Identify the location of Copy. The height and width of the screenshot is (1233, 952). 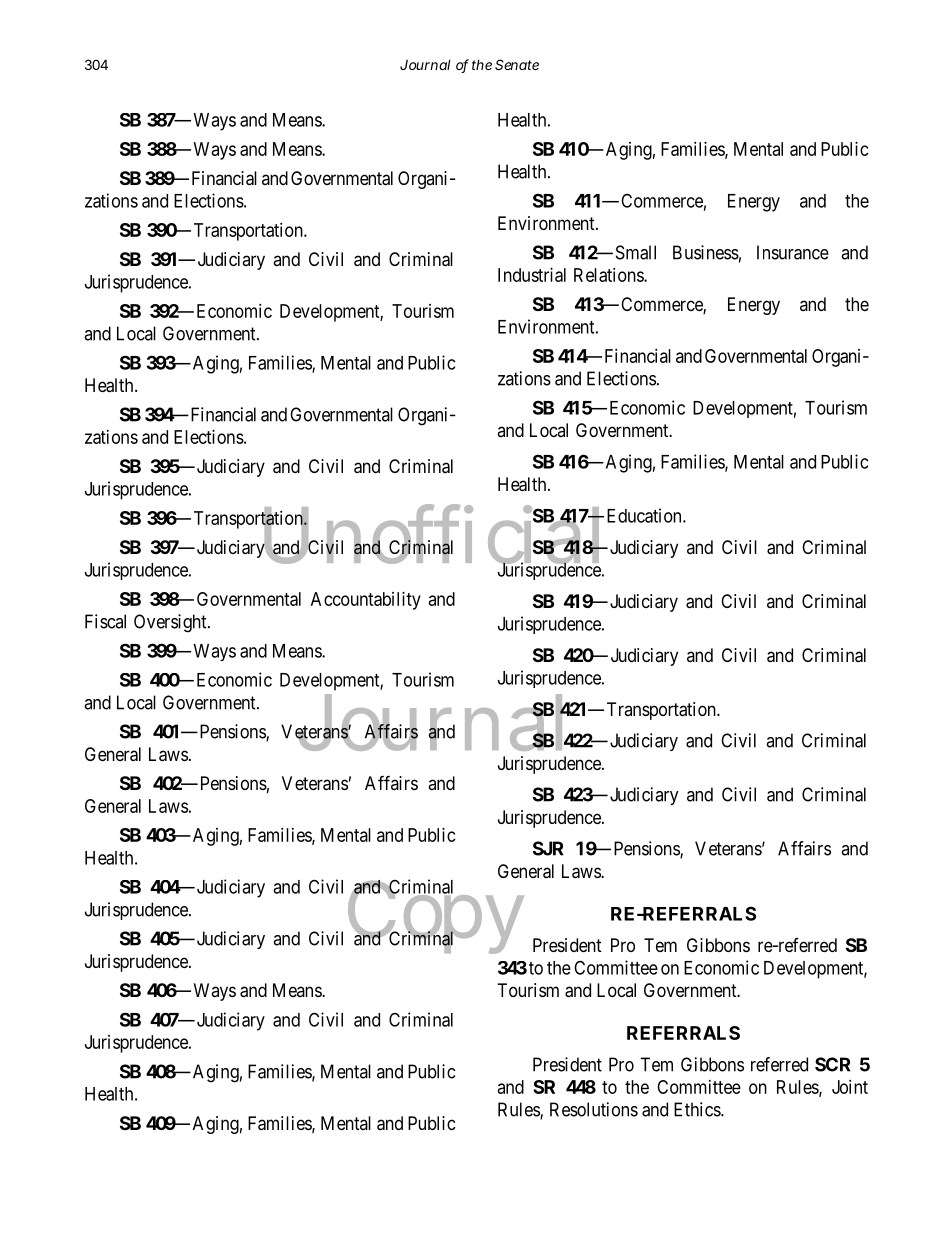
(436, 916).
